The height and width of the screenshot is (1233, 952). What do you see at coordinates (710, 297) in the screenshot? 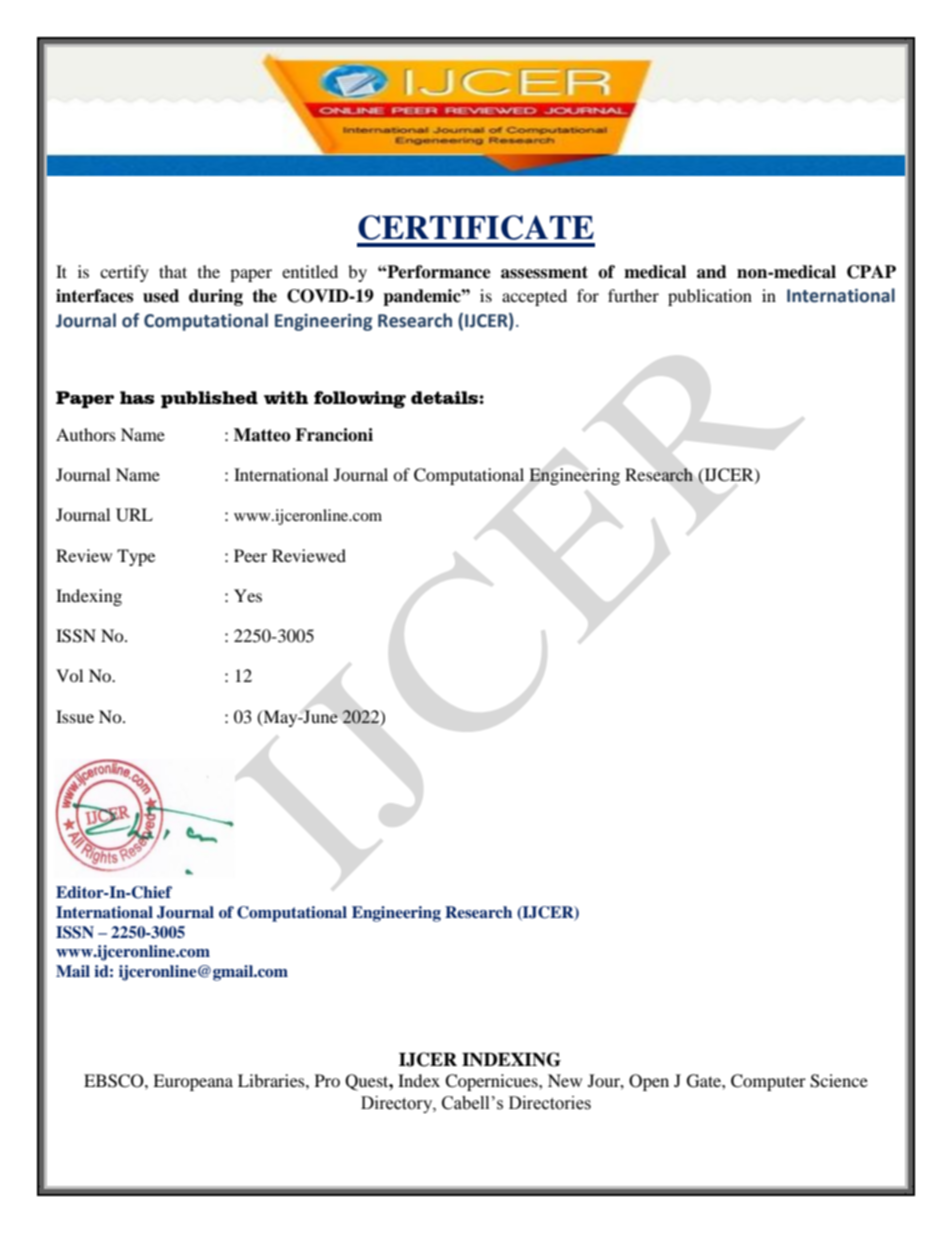
I see `publication` at bounding box center [710, 297].
